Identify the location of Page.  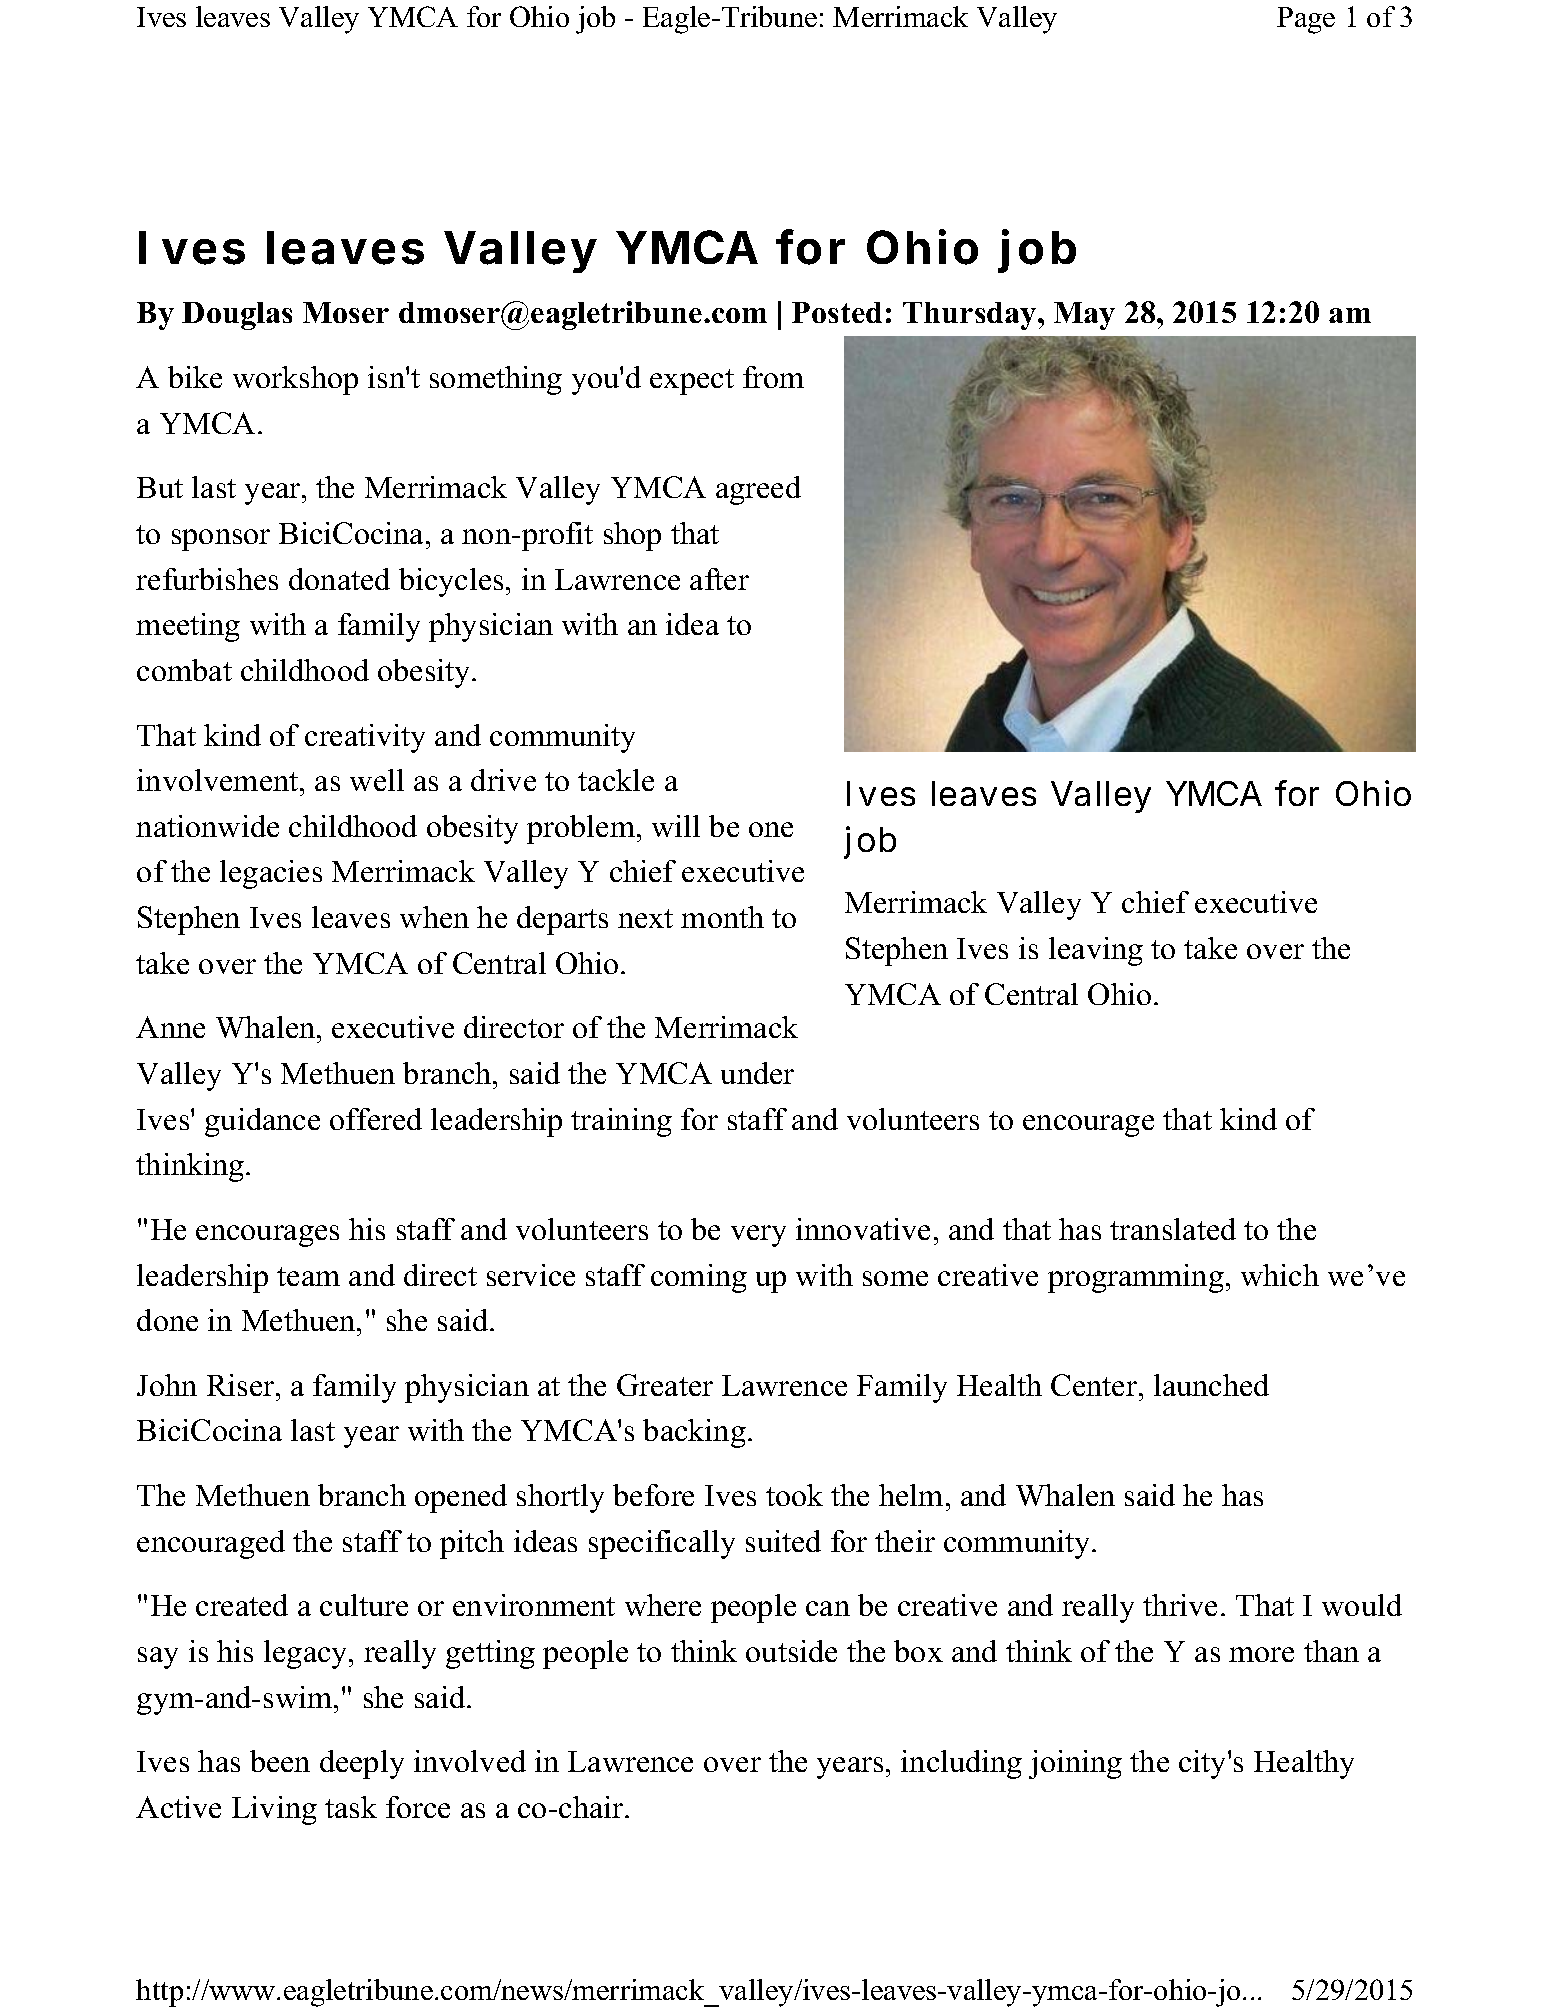
(1306, 20).
